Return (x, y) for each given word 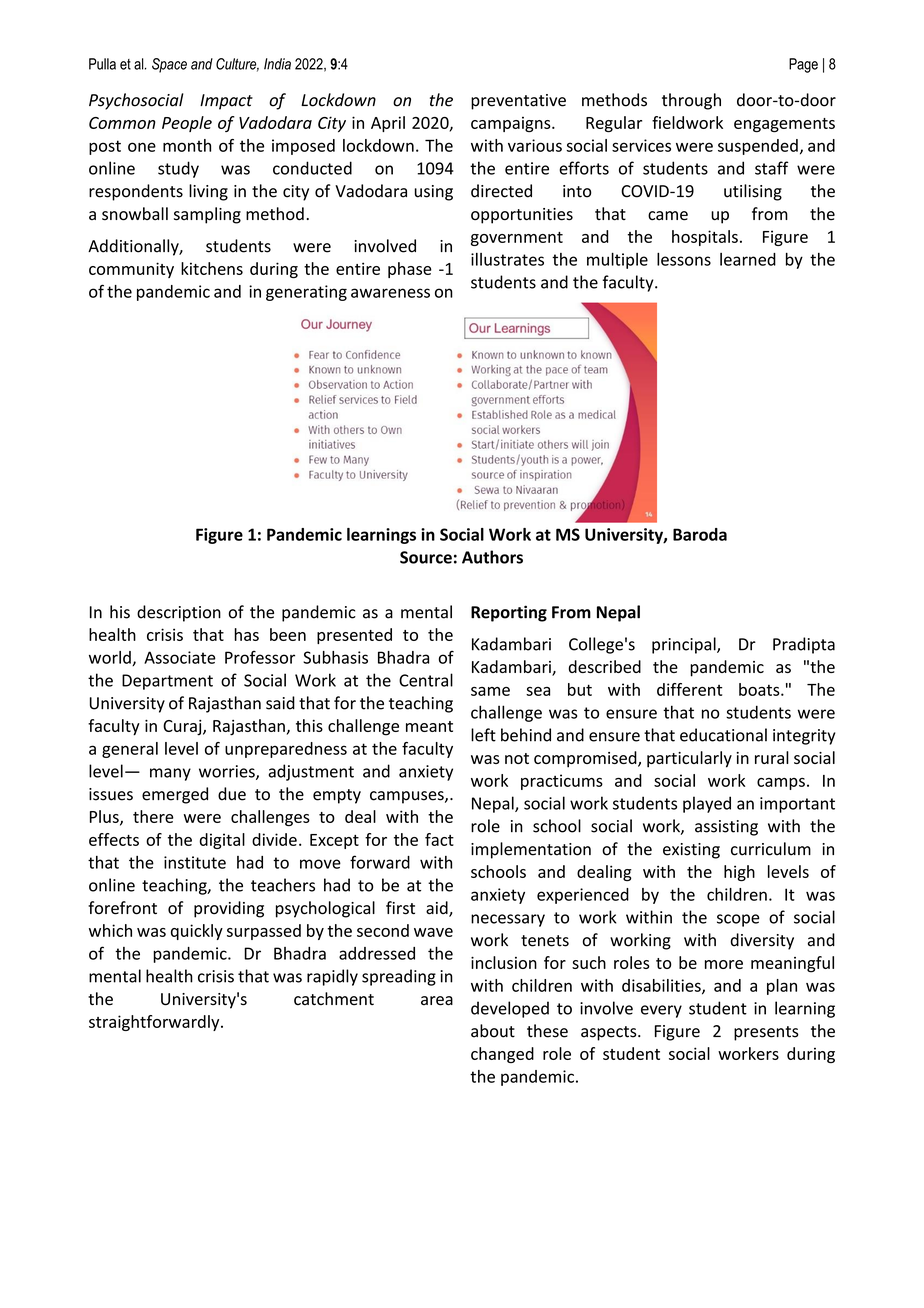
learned (748, 259)
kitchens (212, 268)
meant (429, 726)
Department (167, 682)
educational (723, 735)
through (691, 101)
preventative (518, 102)
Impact (226, 102)
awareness (390, 293)
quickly (197, 932)
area (437, 1001)
